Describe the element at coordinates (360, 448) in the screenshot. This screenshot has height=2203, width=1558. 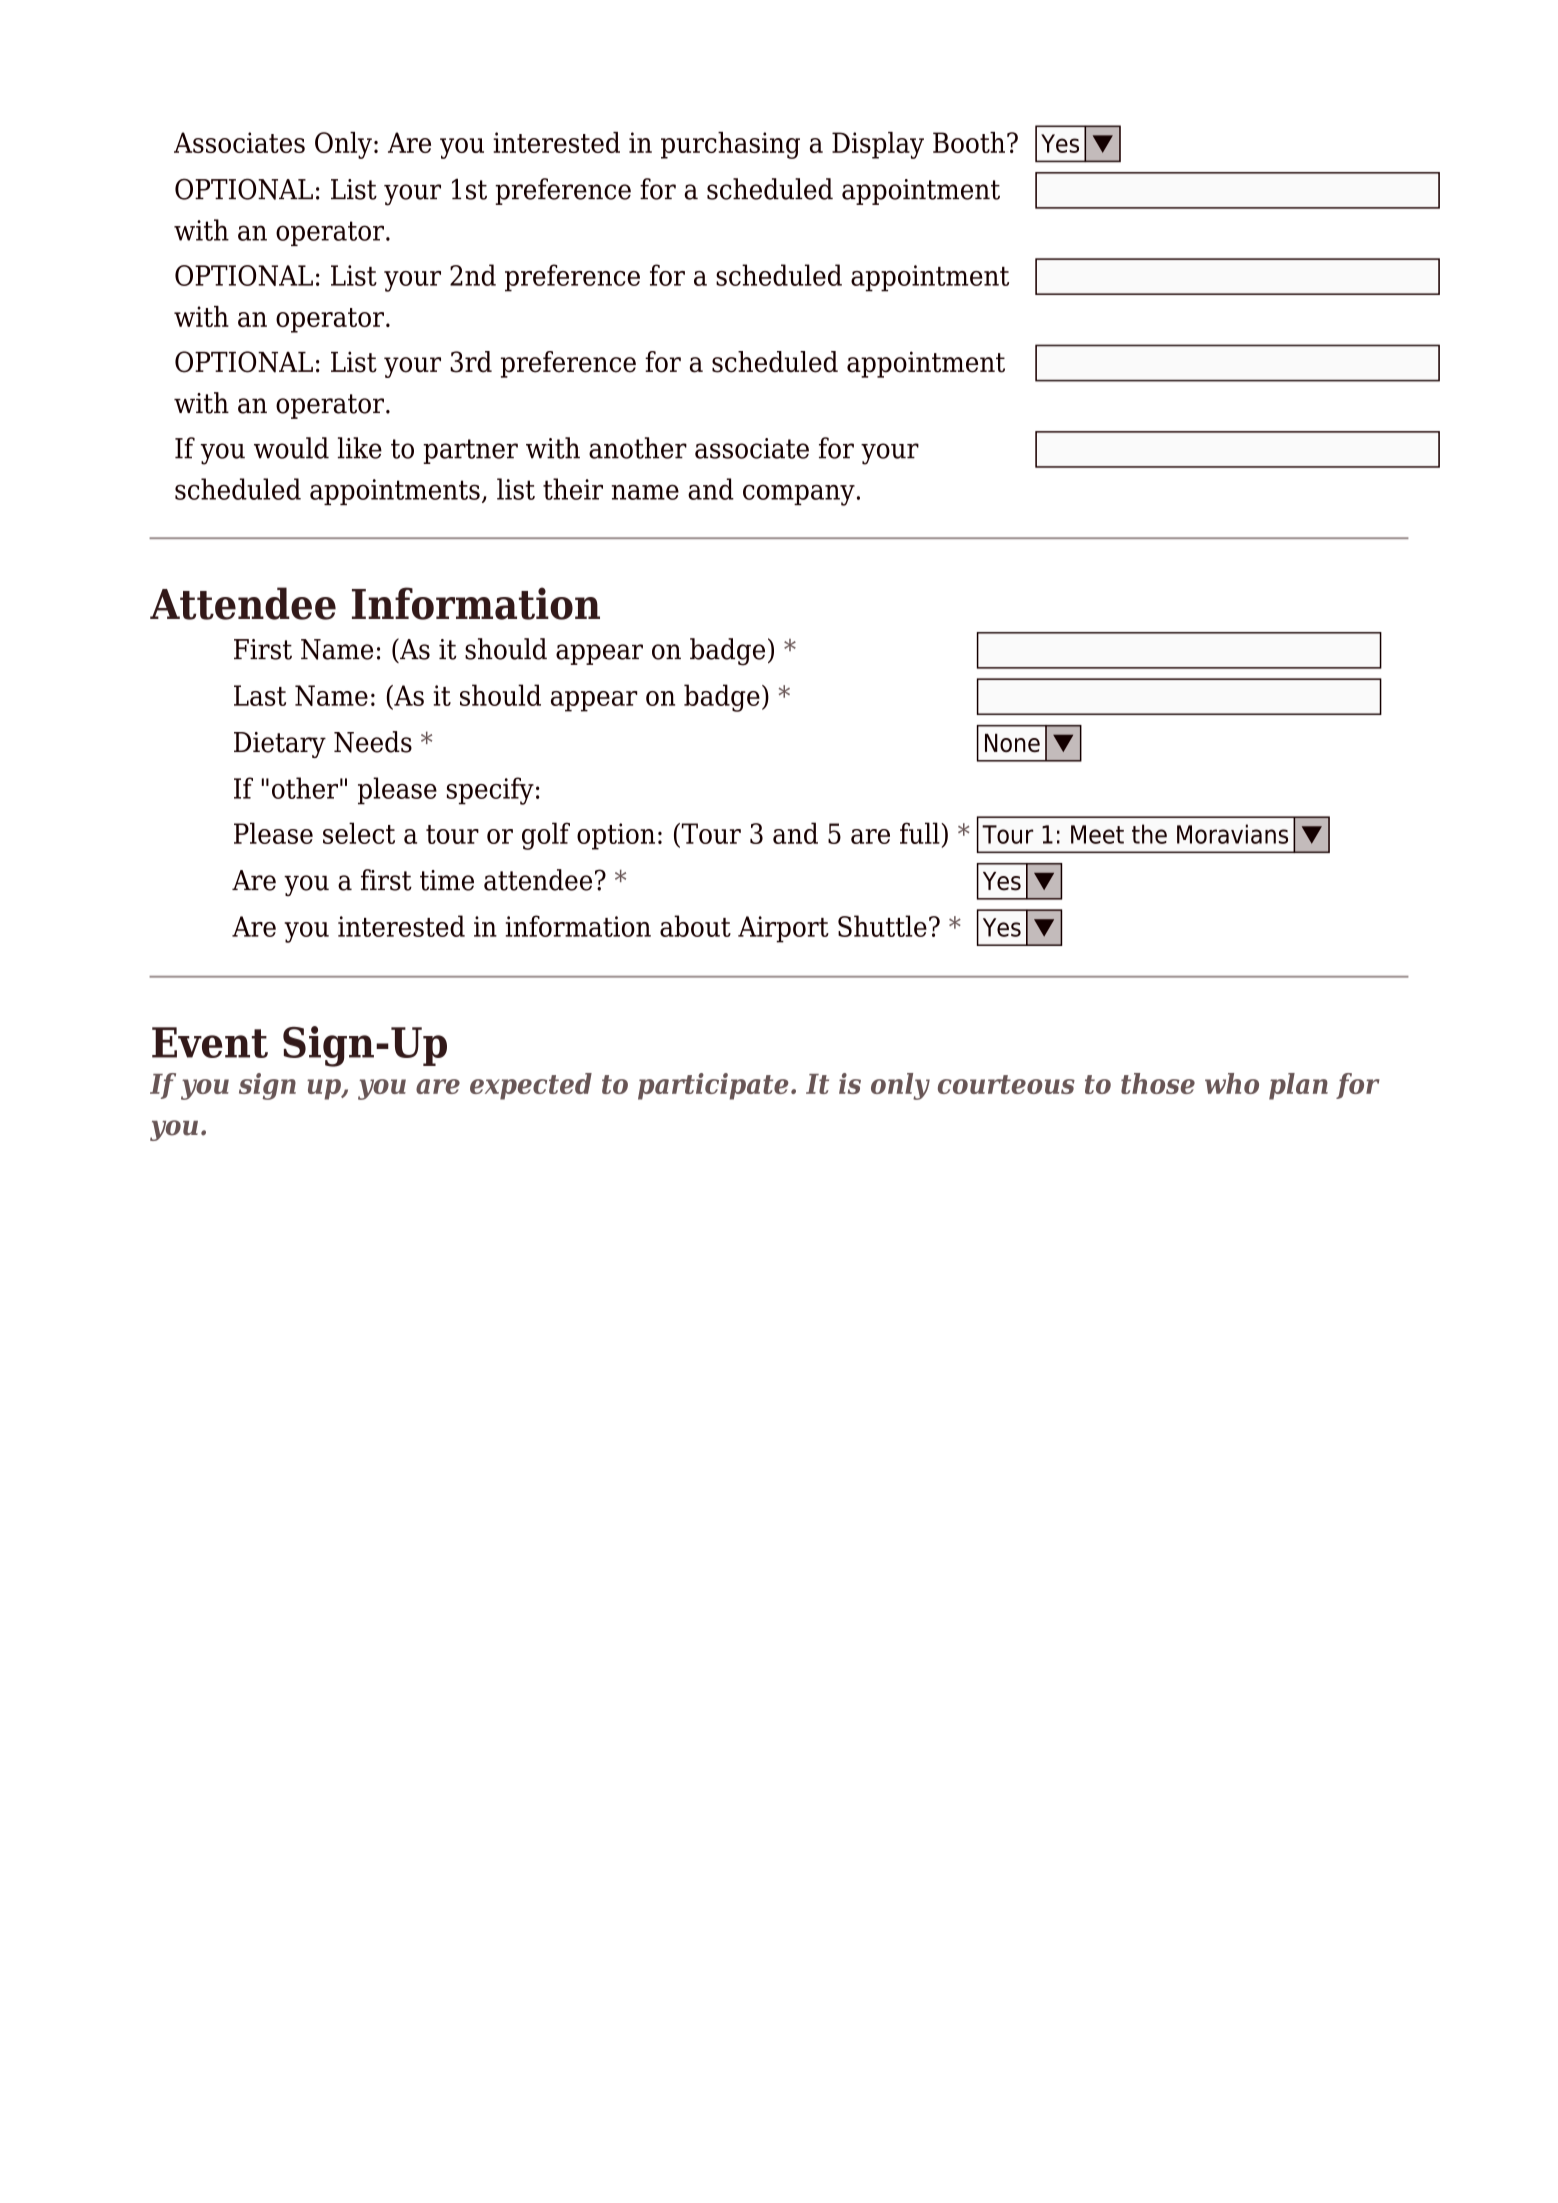
I see `like` at that location.
